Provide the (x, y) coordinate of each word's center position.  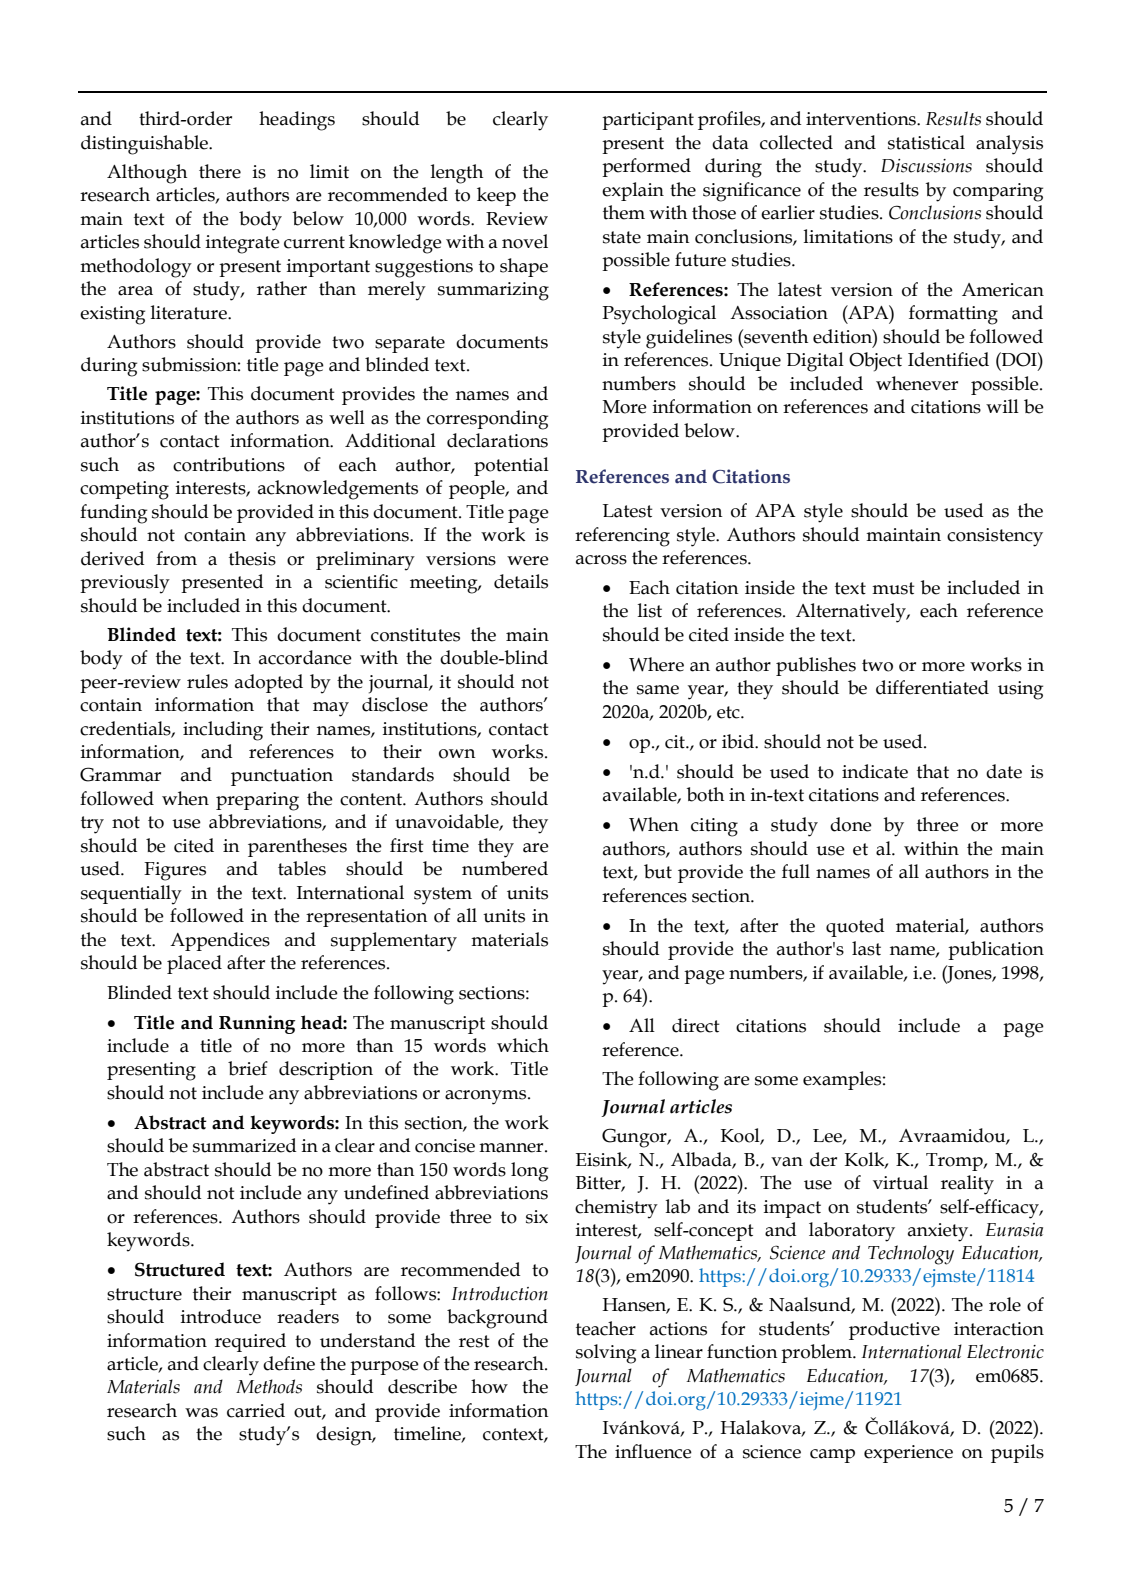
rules (207, 681)
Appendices (220, 941)
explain (633, 191)
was (201, 1413)
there (220, 171)
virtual (900, 1182)
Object (875, 362)
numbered (505, 868)
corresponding (487, 420)
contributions (229, 464)
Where (656, 664)
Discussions (926, 166)
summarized (245, 1145)
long (529, 1172)
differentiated (932, 687)
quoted (855, 927)
